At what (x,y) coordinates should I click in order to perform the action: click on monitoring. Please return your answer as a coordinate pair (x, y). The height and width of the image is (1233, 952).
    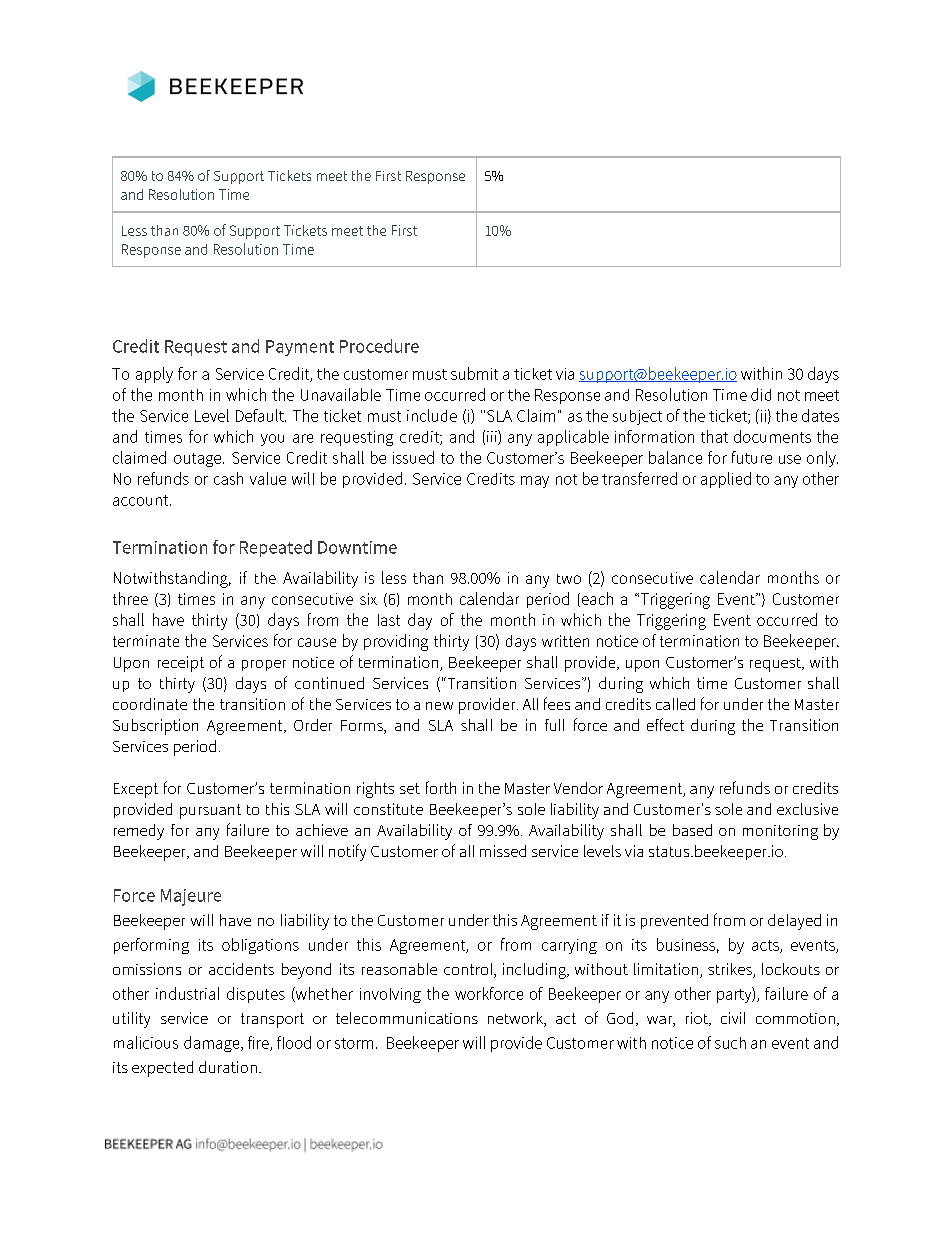
    Looking at the image, I should click on (780, 832).
